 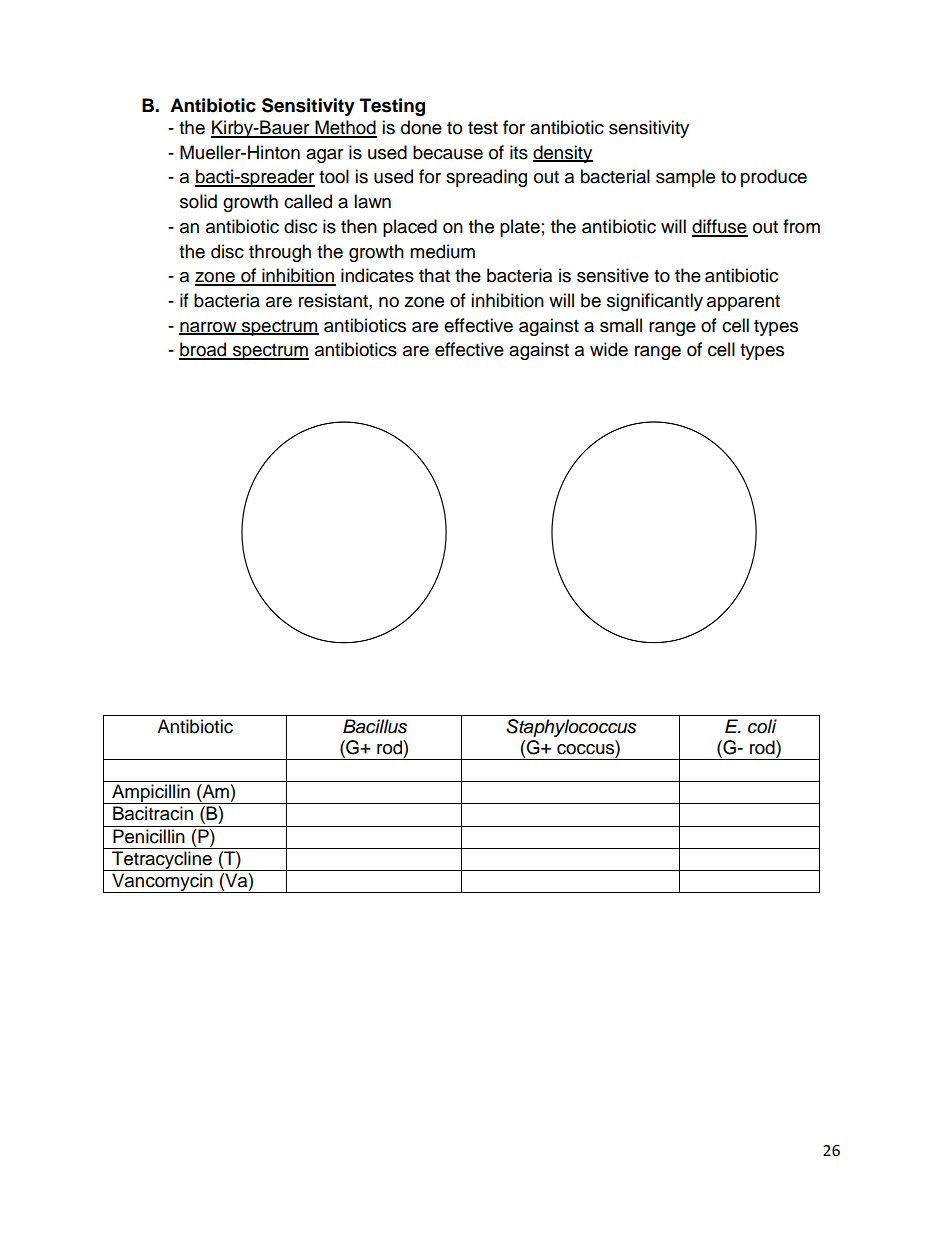 I want to click on wide, so click(x=609, y=349).
